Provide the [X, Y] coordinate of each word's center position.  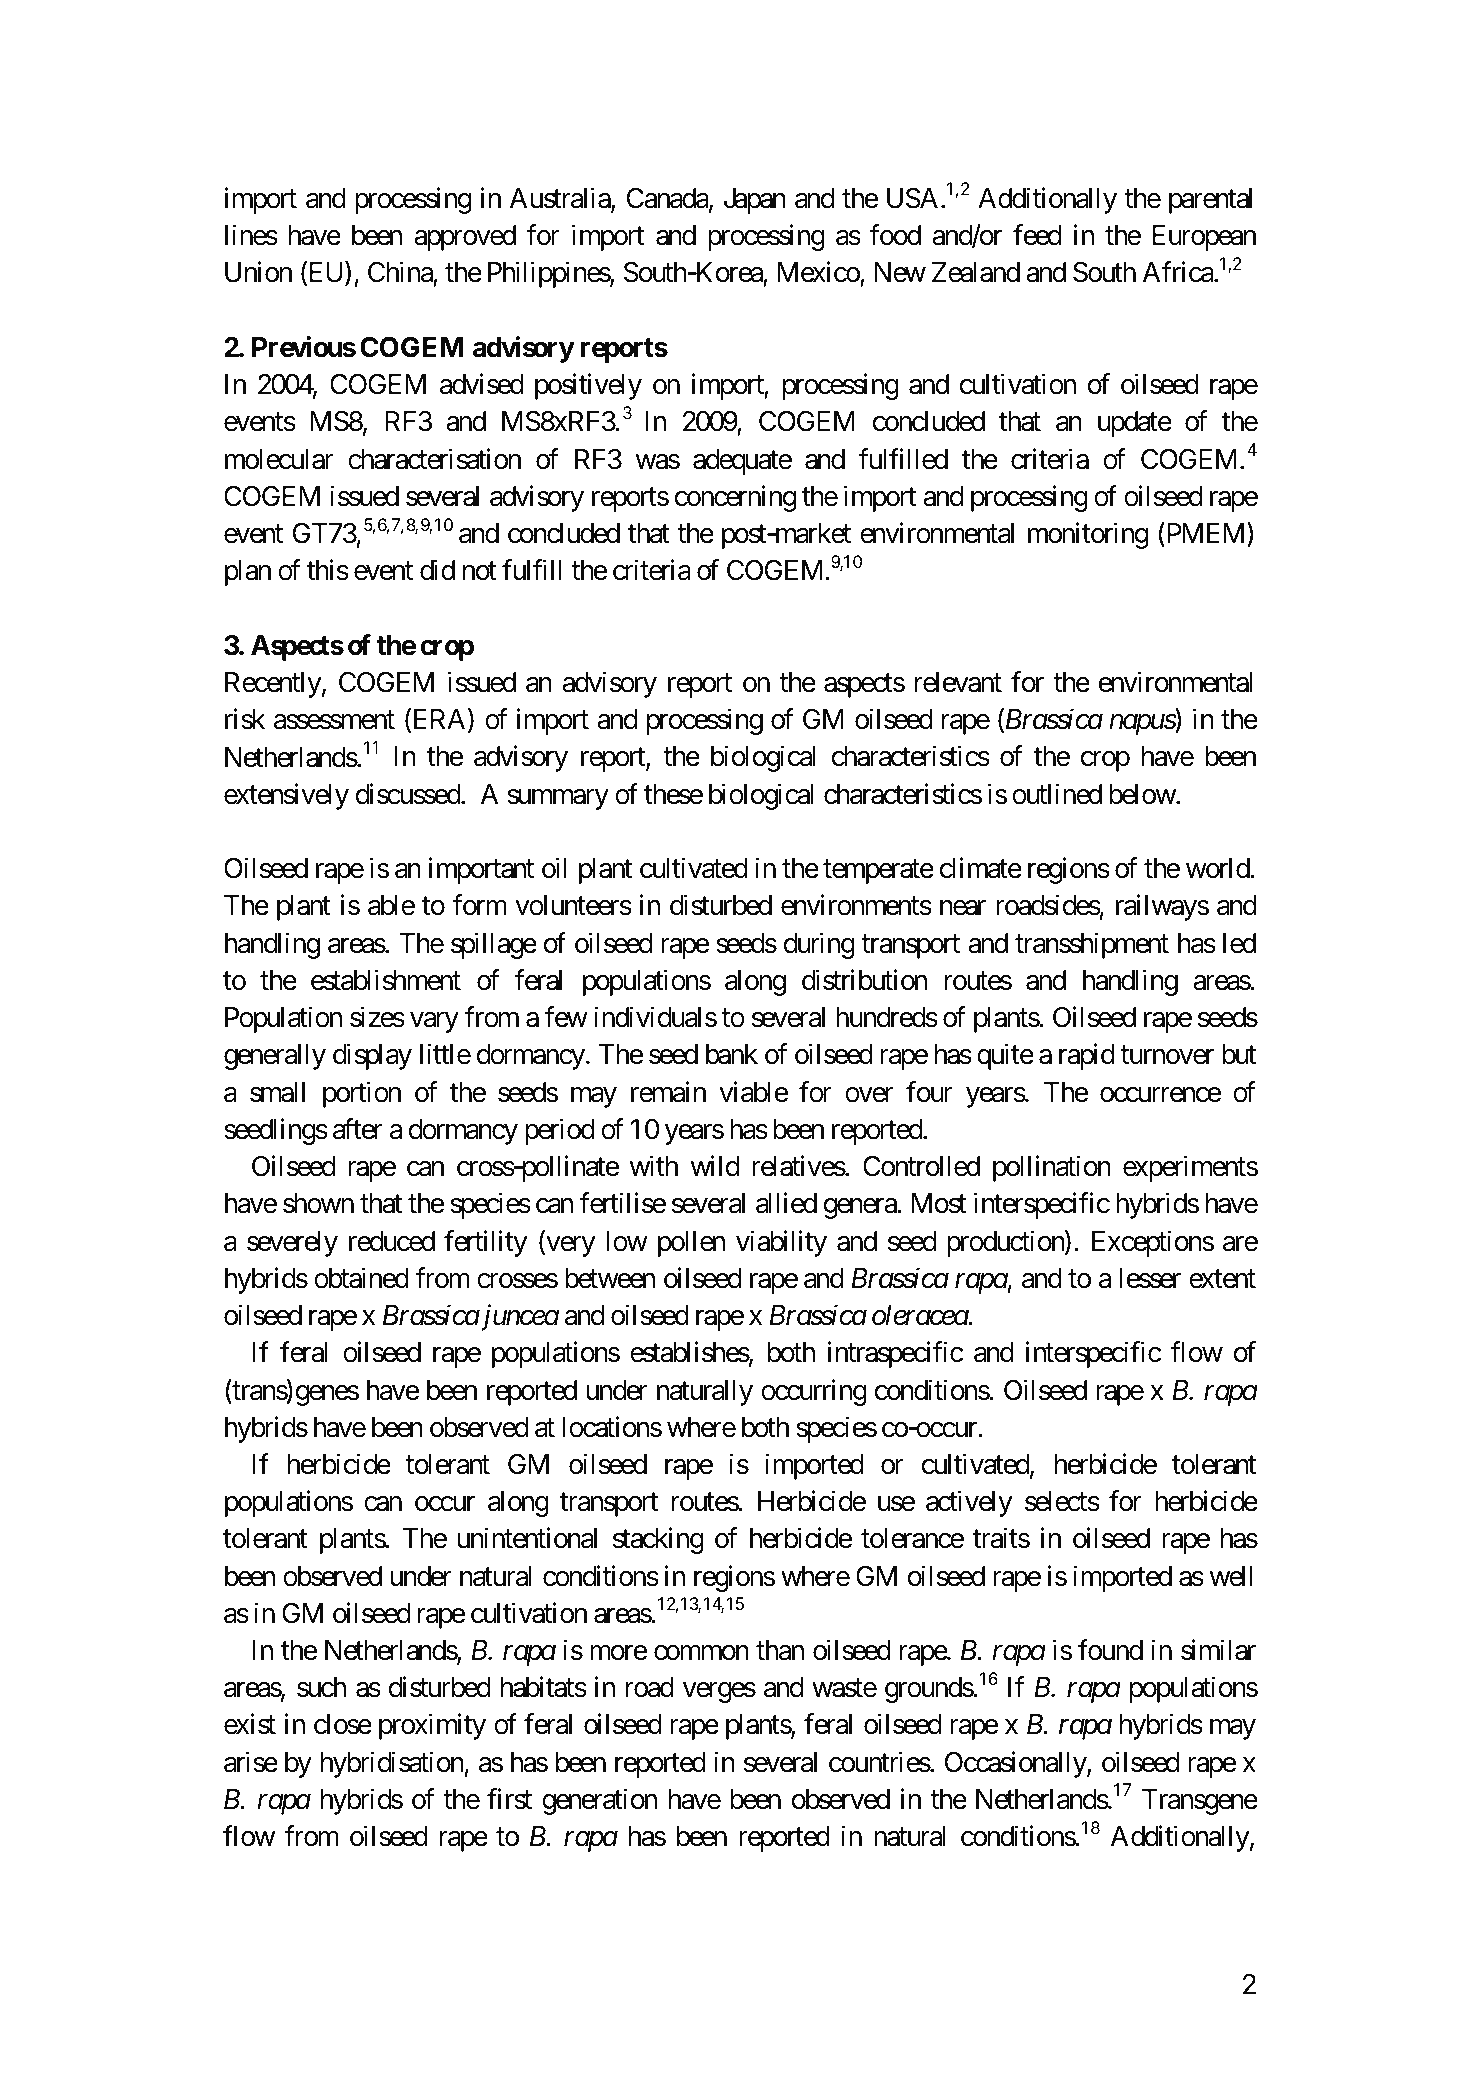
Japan [755, 201]
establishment [386, 980]
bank [732, 1054]
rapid [1087, 1057]
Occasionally [1016, 1764]
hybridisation [392, 1764]
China [401, 274]
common [701, 1653]
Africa [1179, 272]
